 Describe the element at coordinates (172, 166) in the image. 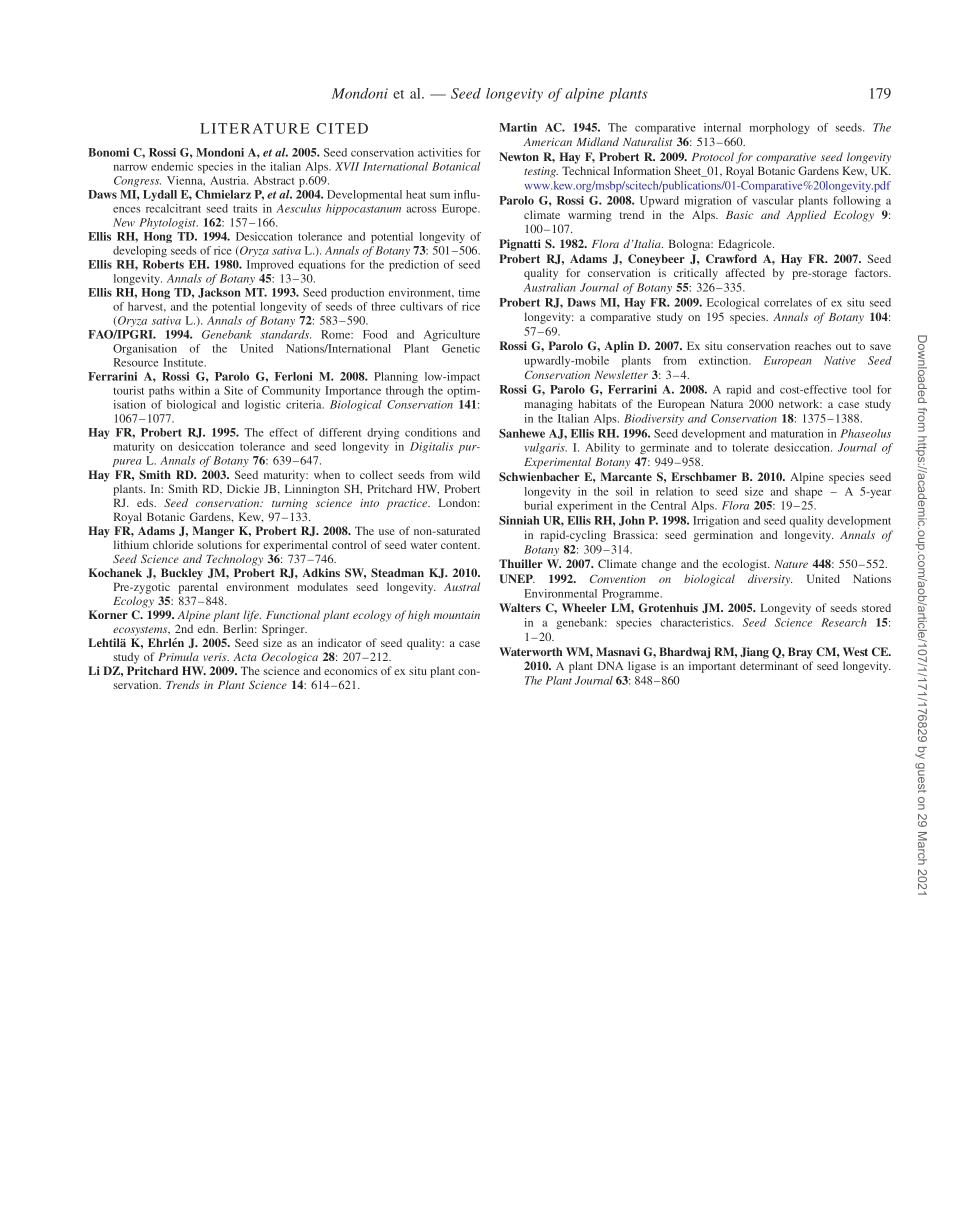

I see `endemic` at that location.
